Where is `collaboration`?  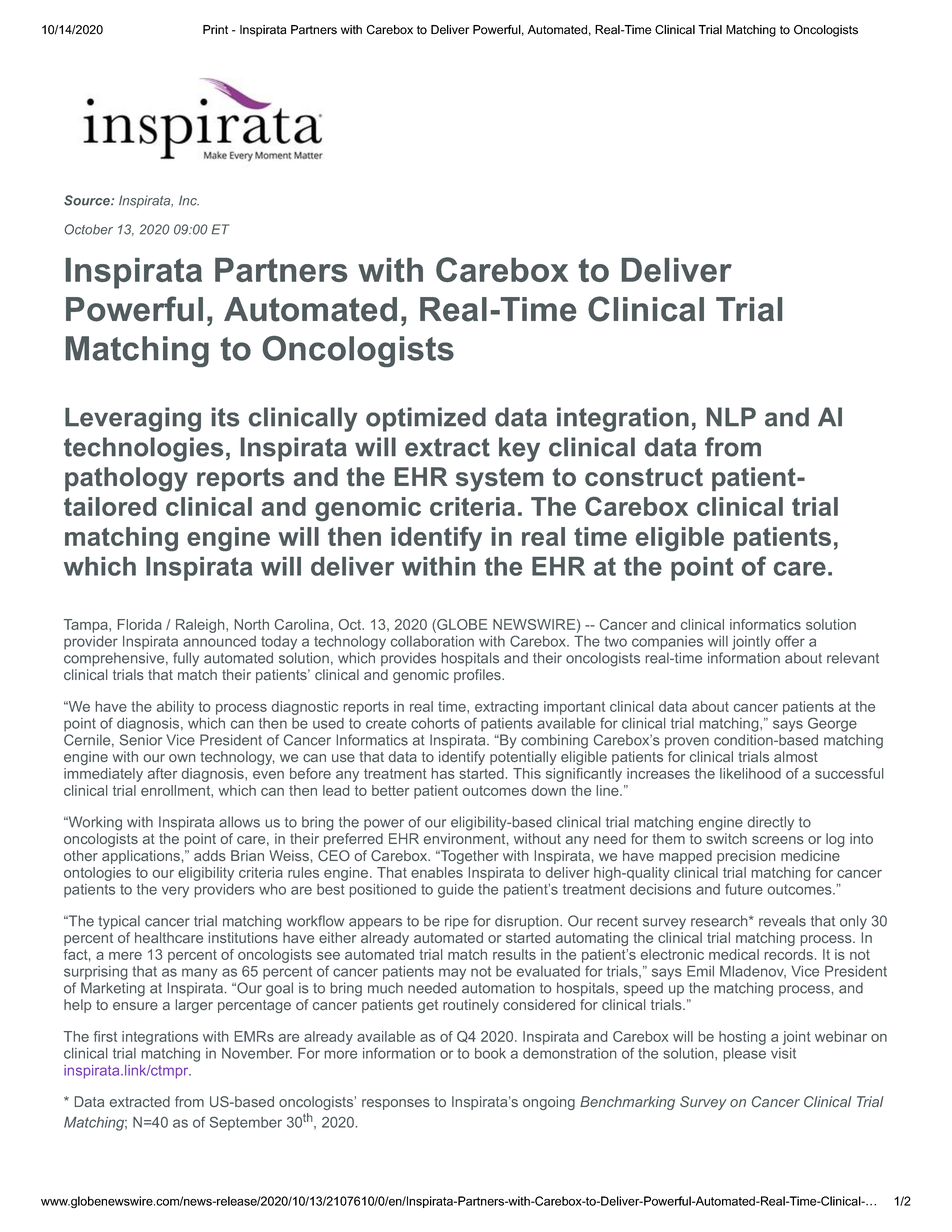
collaboration is located at coordinates (432, 641).
